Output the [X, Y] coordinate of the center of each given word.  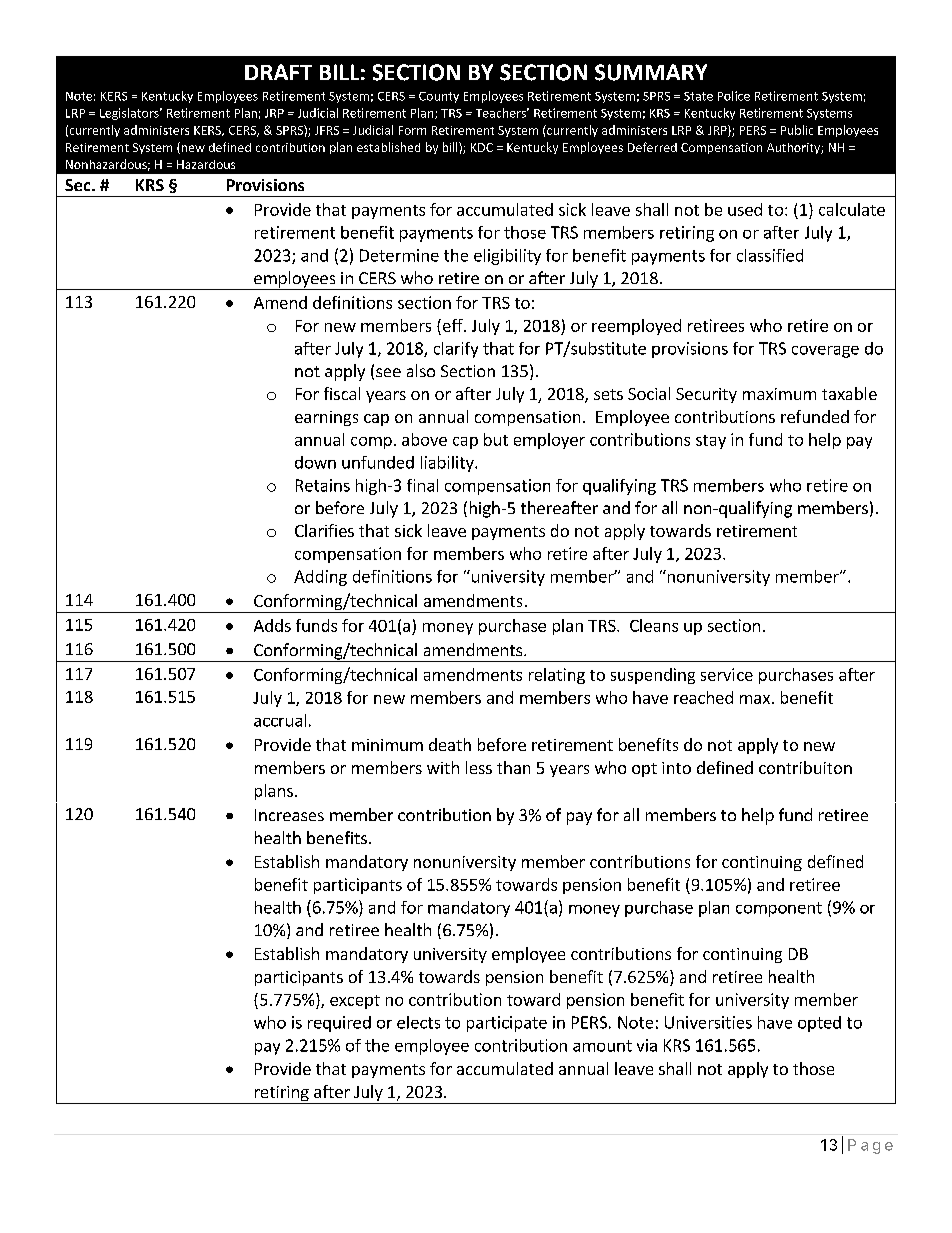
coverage [825, 352]
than [513, 767]
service [727, 674]
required [339, 1024]
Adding [320, 578]
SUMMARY [651, 72]
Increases [289, 815]
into [676, 768]
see [388, 372]
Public [797, 130]
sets [608, 394]
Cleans [654, 625]
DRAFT [278, 72]
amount [602, 1046]
